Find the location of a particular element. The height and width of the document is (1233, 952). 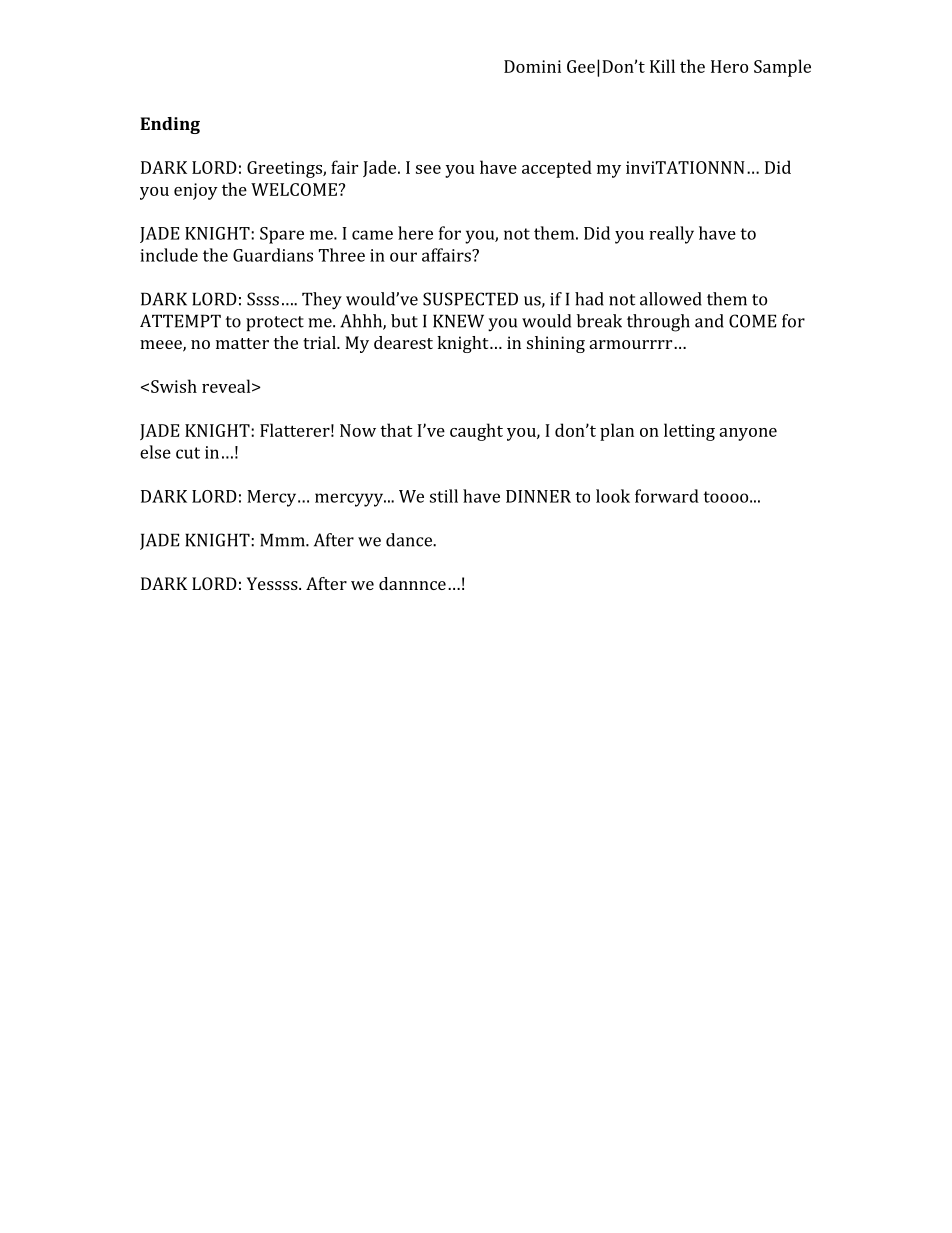

Hero is located at coordinates (729, 66).
